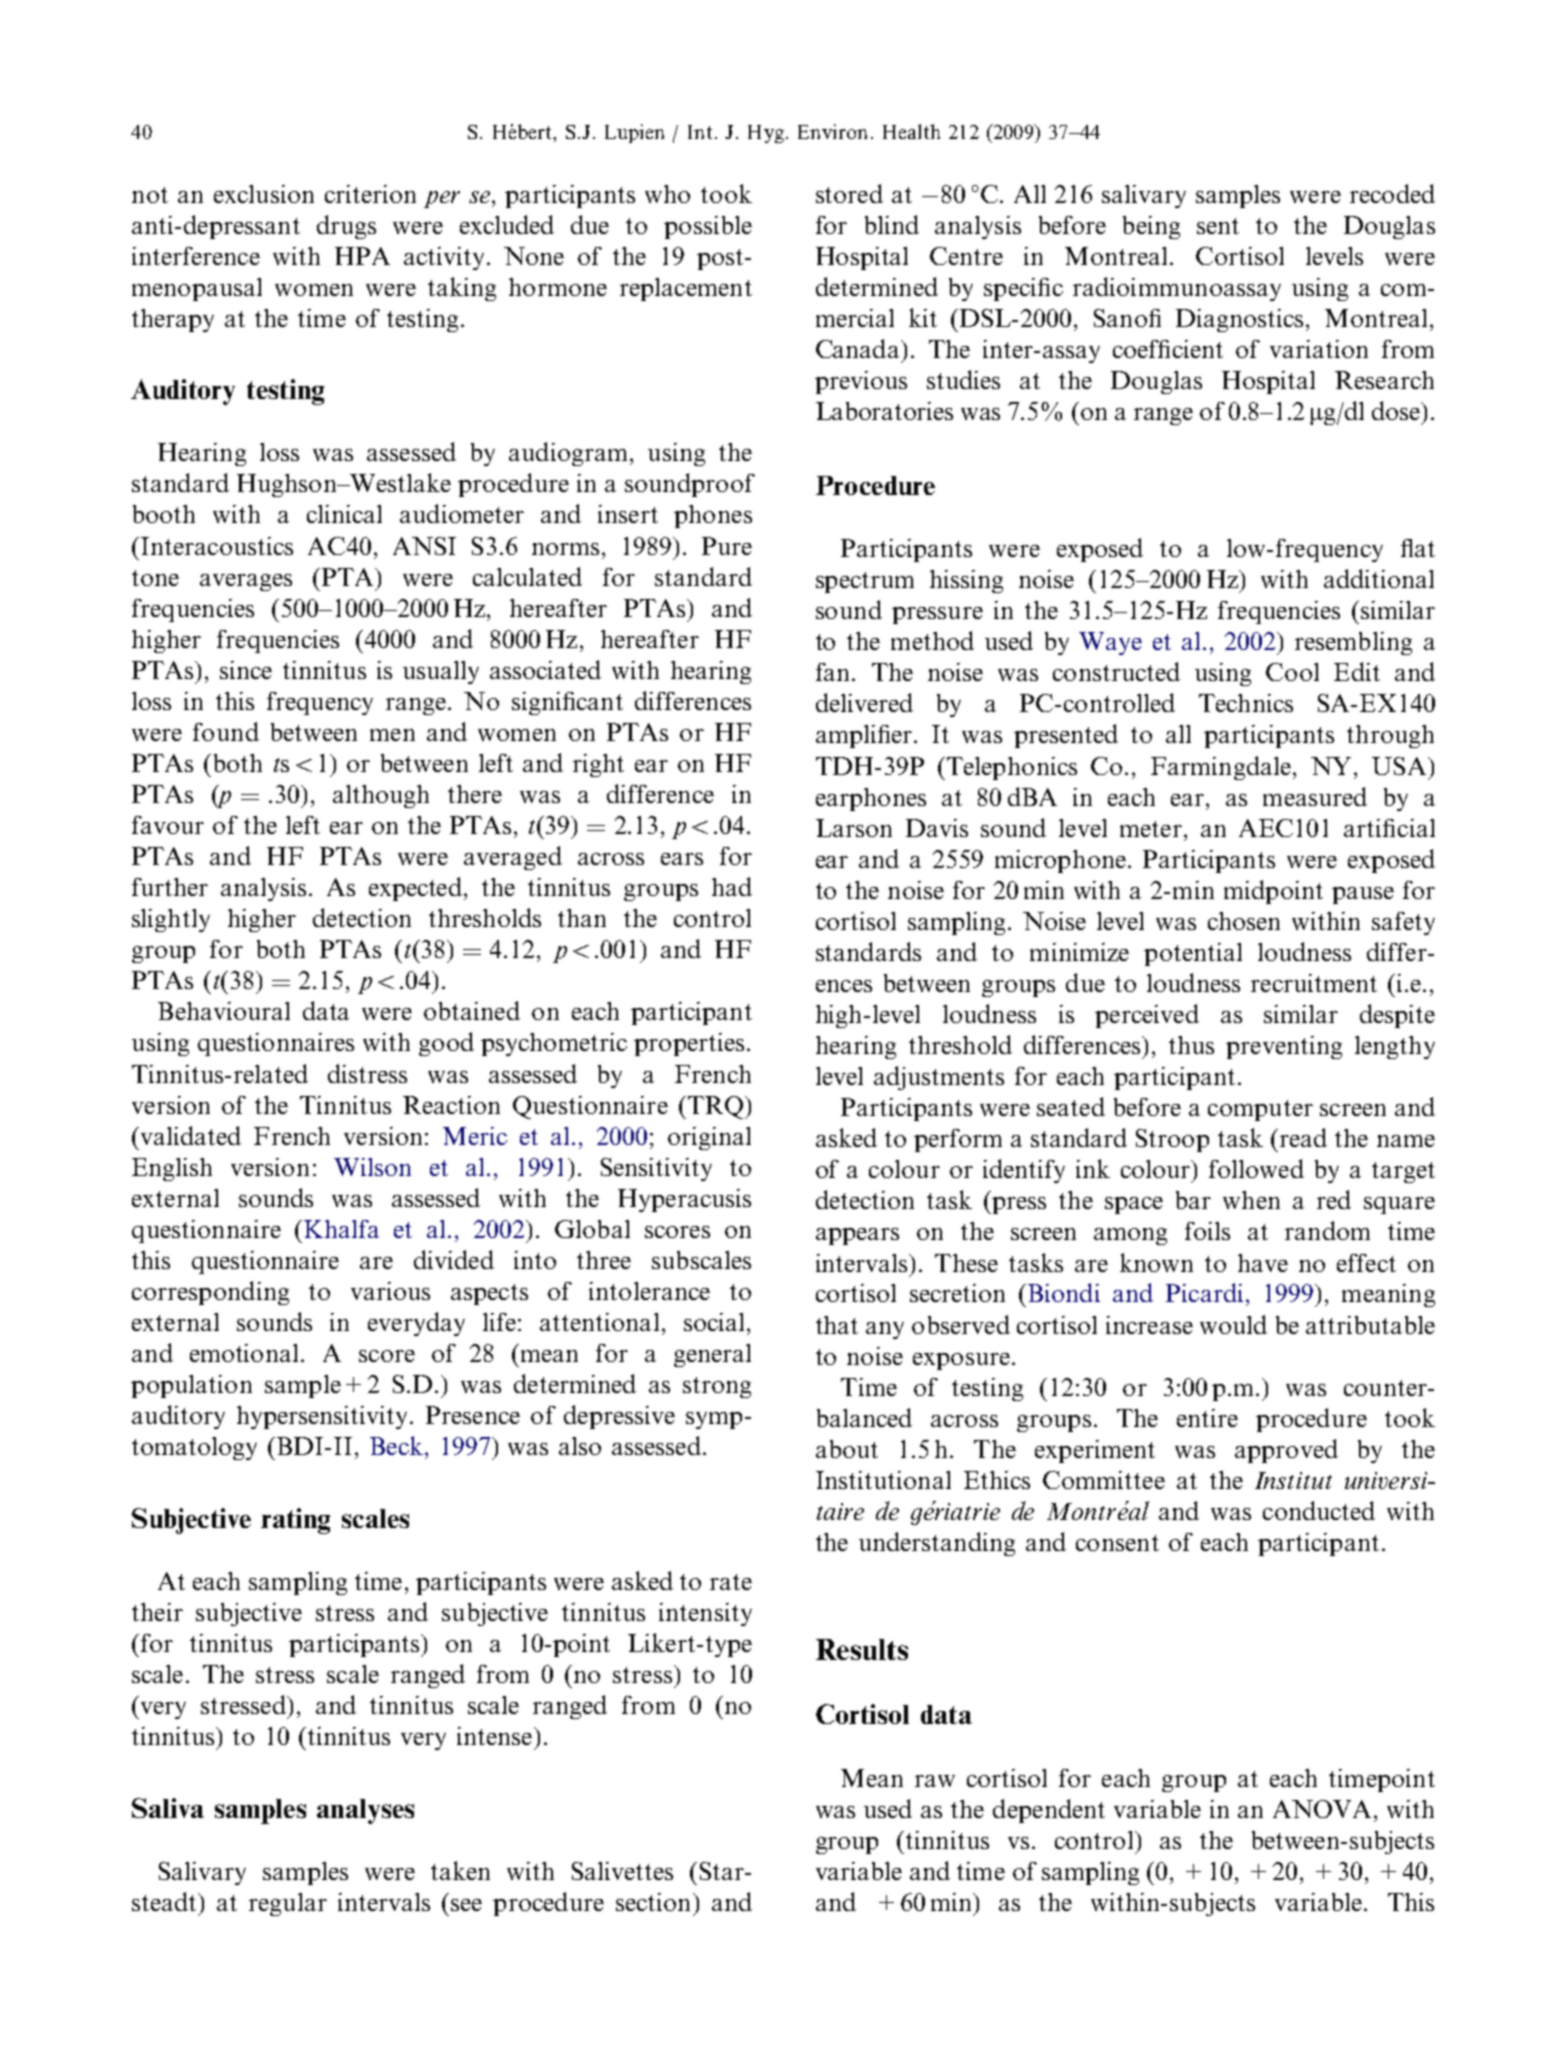  I want to click on about, so click(847, 1449).
